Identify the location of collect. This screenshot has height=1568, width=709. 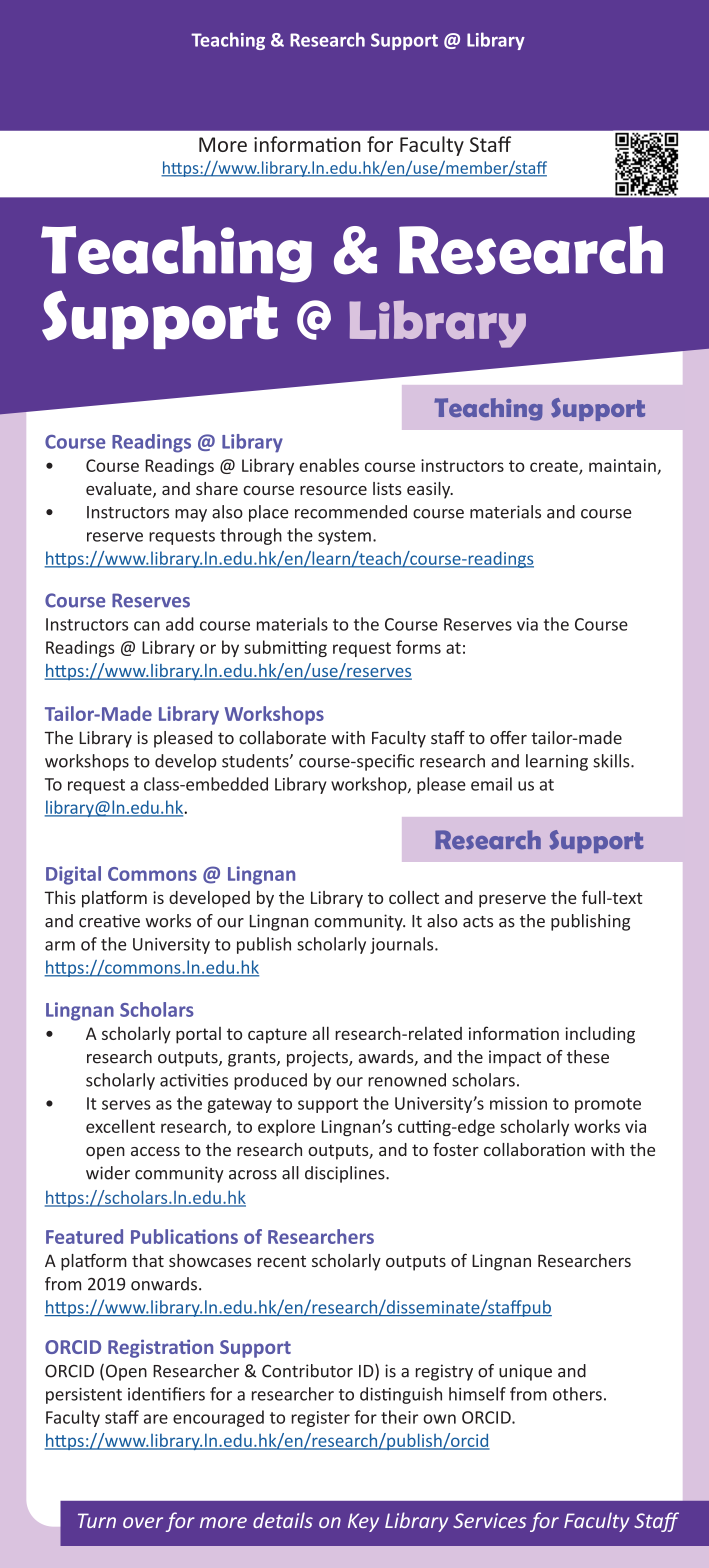
(414, 897).
